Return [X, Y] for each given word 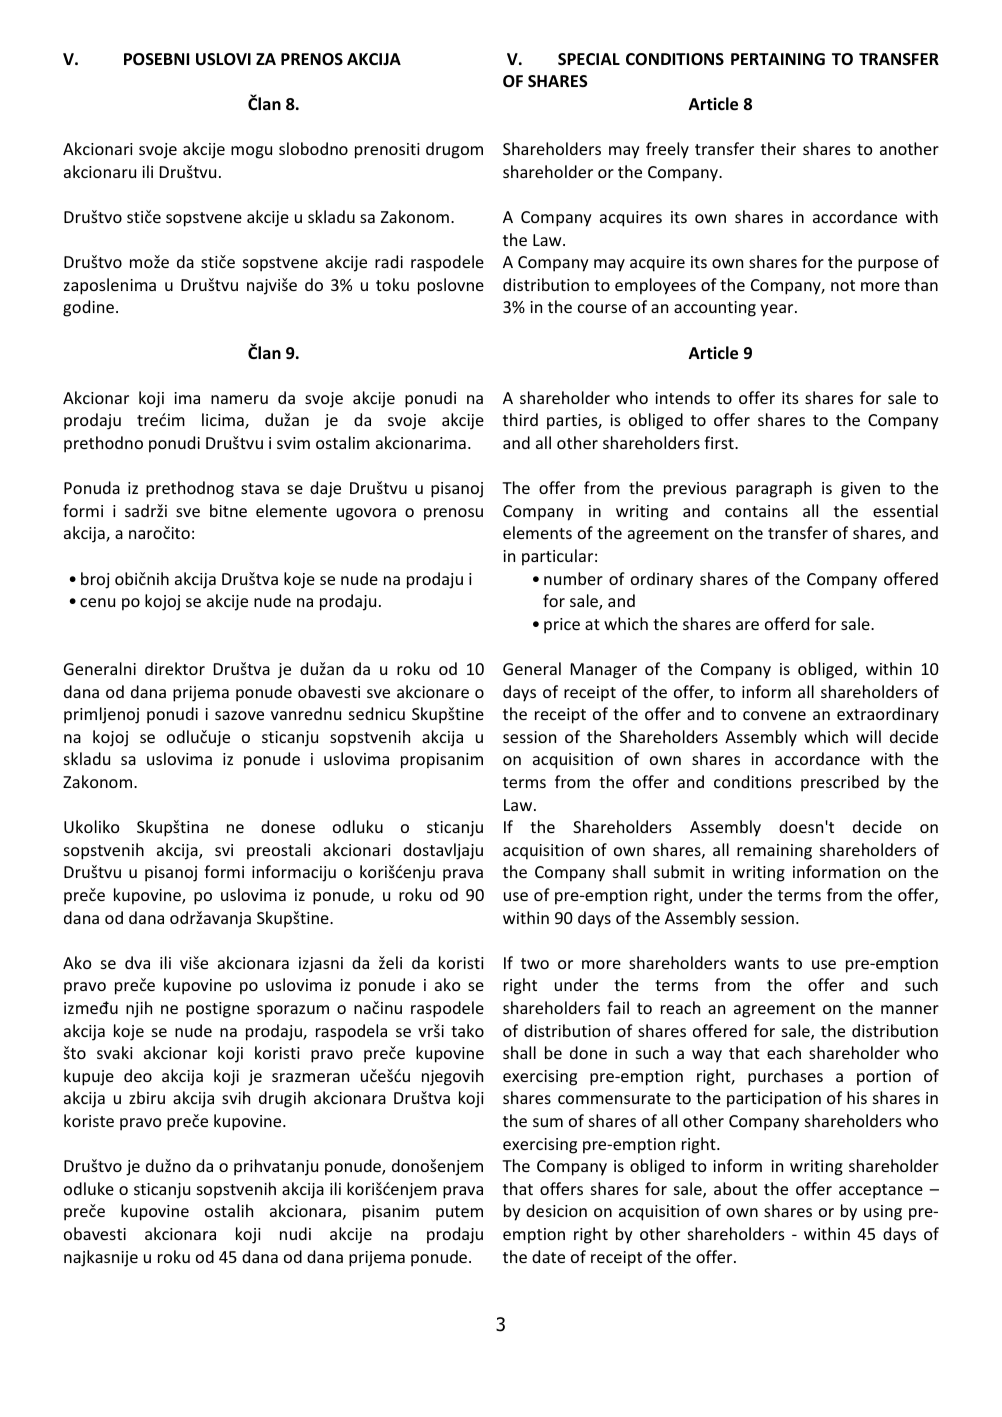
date [548, 1256]
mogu [251, 152]
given [860, 490]
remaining [774, 852]
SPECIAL [589, 59]
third [520, 419]
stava [260, 488]
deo [138, 1075]
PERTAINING [778, 59]
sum [548, 1122]
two [535, 963]
